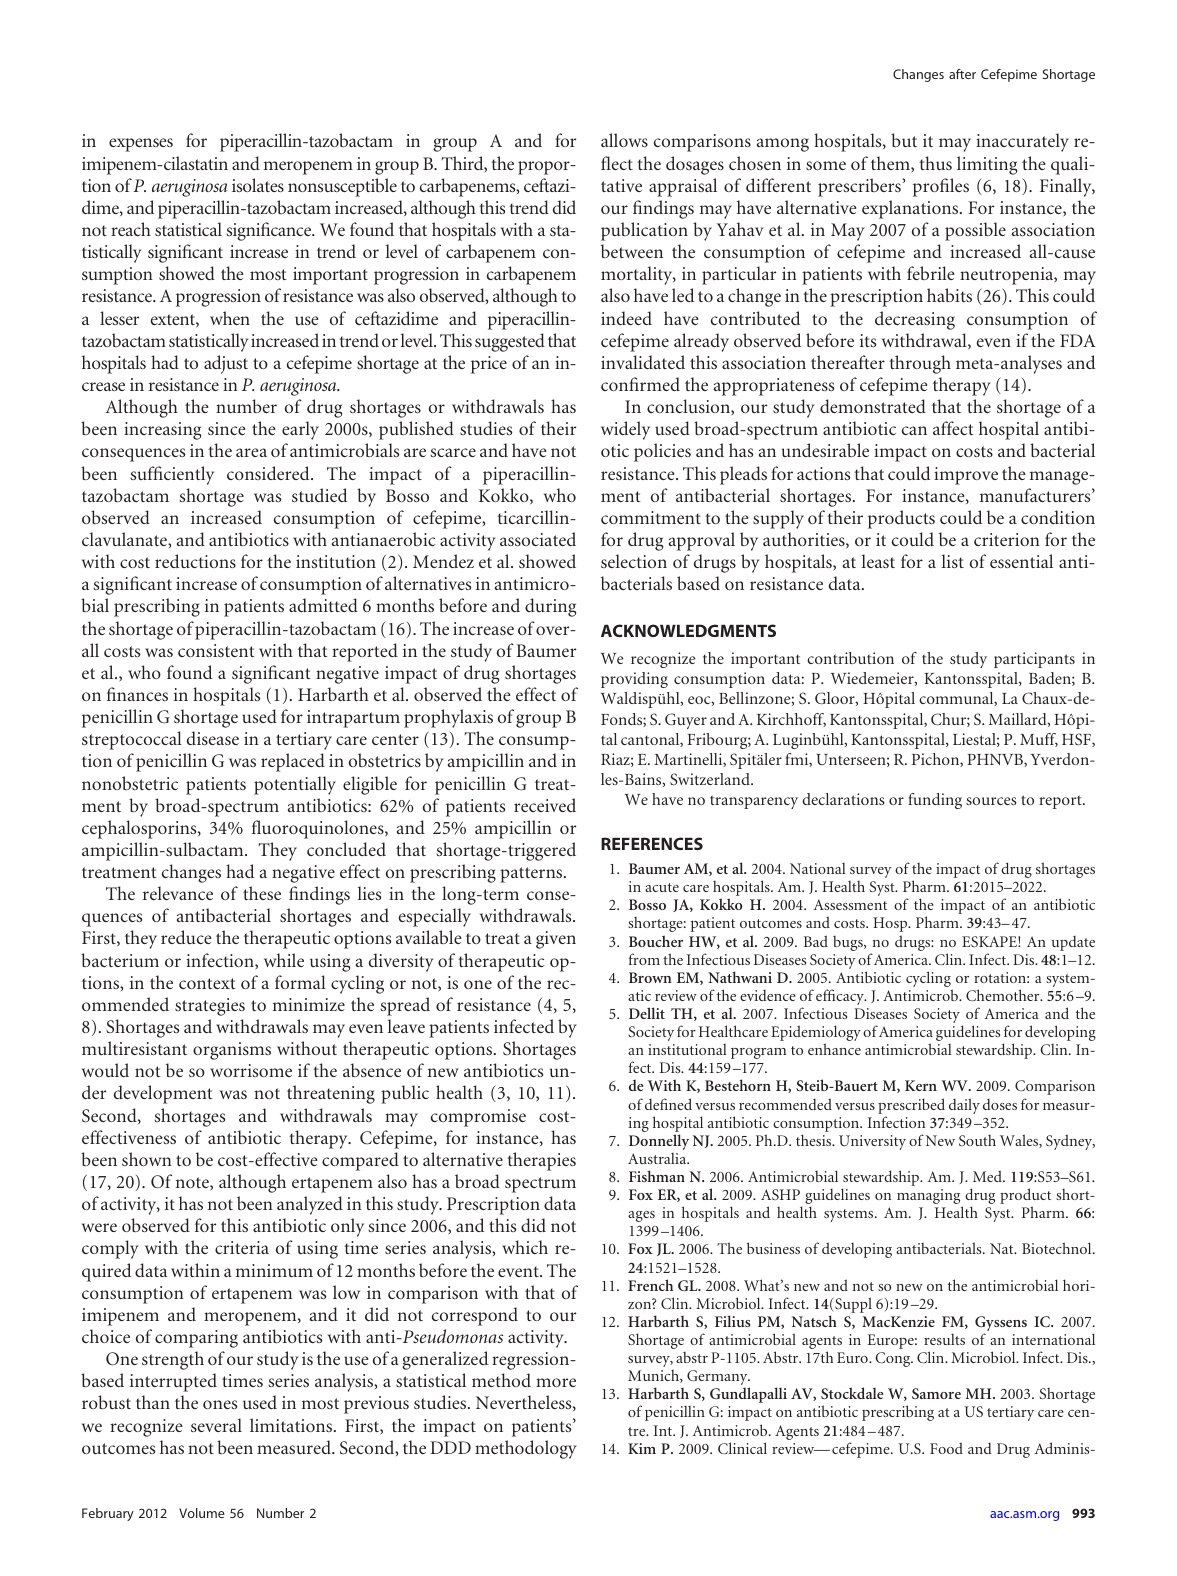 The height and width of the screenshot is (1576, 1177). What do you see at coordinates (258, 185) in the screenshot?
I see `isolates` at bounding box center [258, 185].
